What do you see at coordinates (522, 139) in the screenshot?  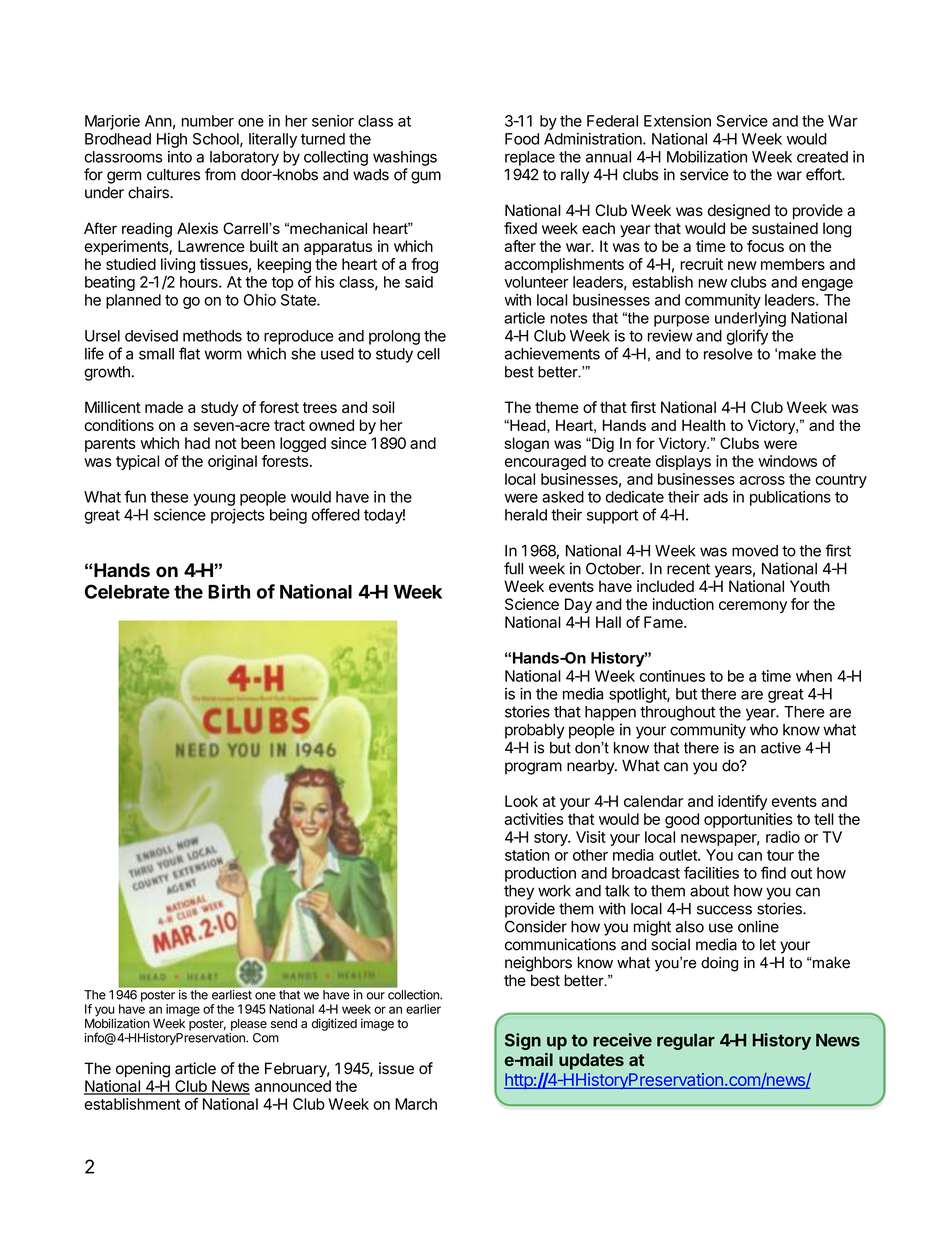 I see `Food` at bounding box center [522, 139].
